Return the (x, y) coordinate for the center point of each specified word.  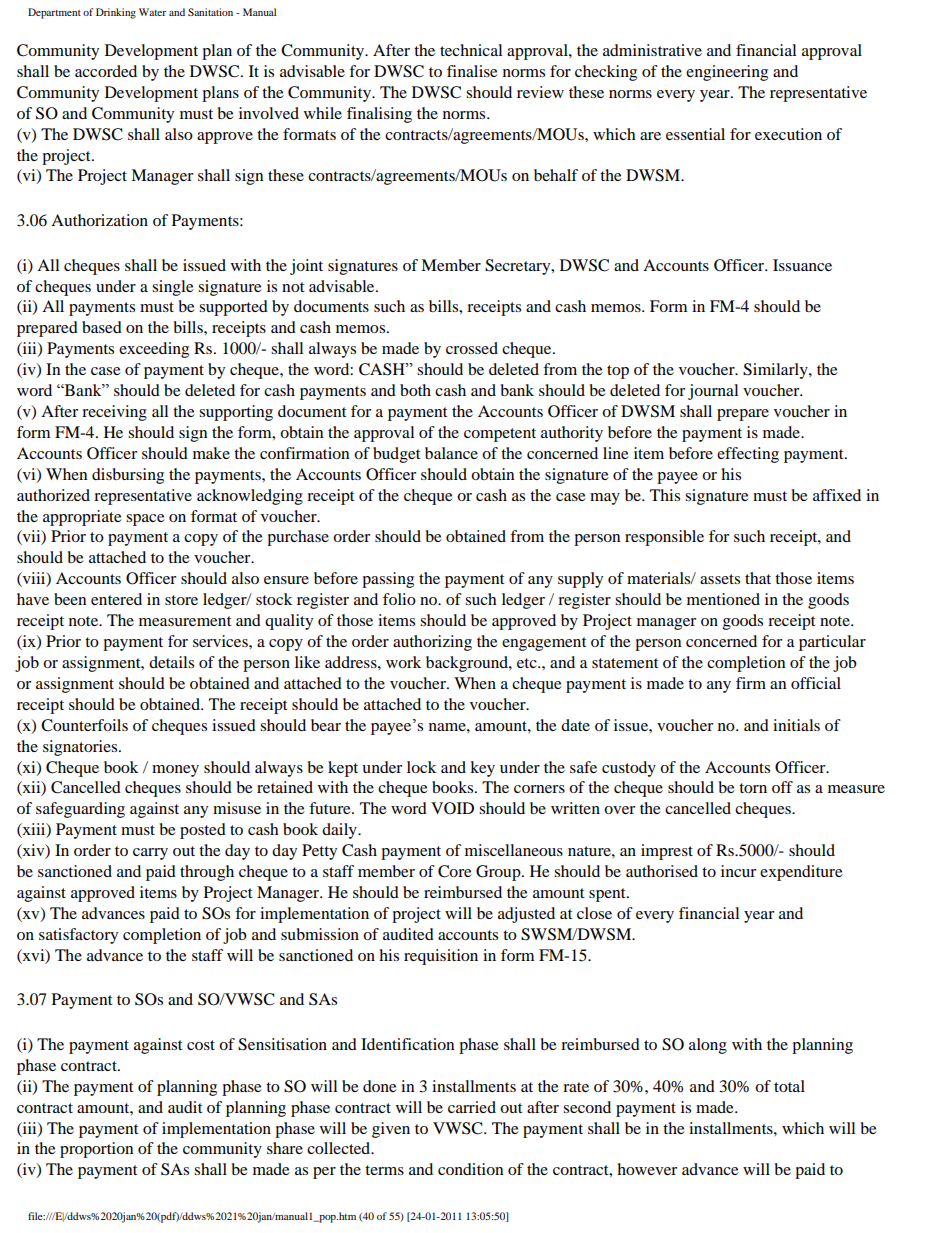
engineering (727, 73)
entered (116, 599)
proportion (96, 1150)
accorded (106, 71)
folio (399, 599)
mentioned (723, 599)
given (391, 1130)
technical (471, 50)
